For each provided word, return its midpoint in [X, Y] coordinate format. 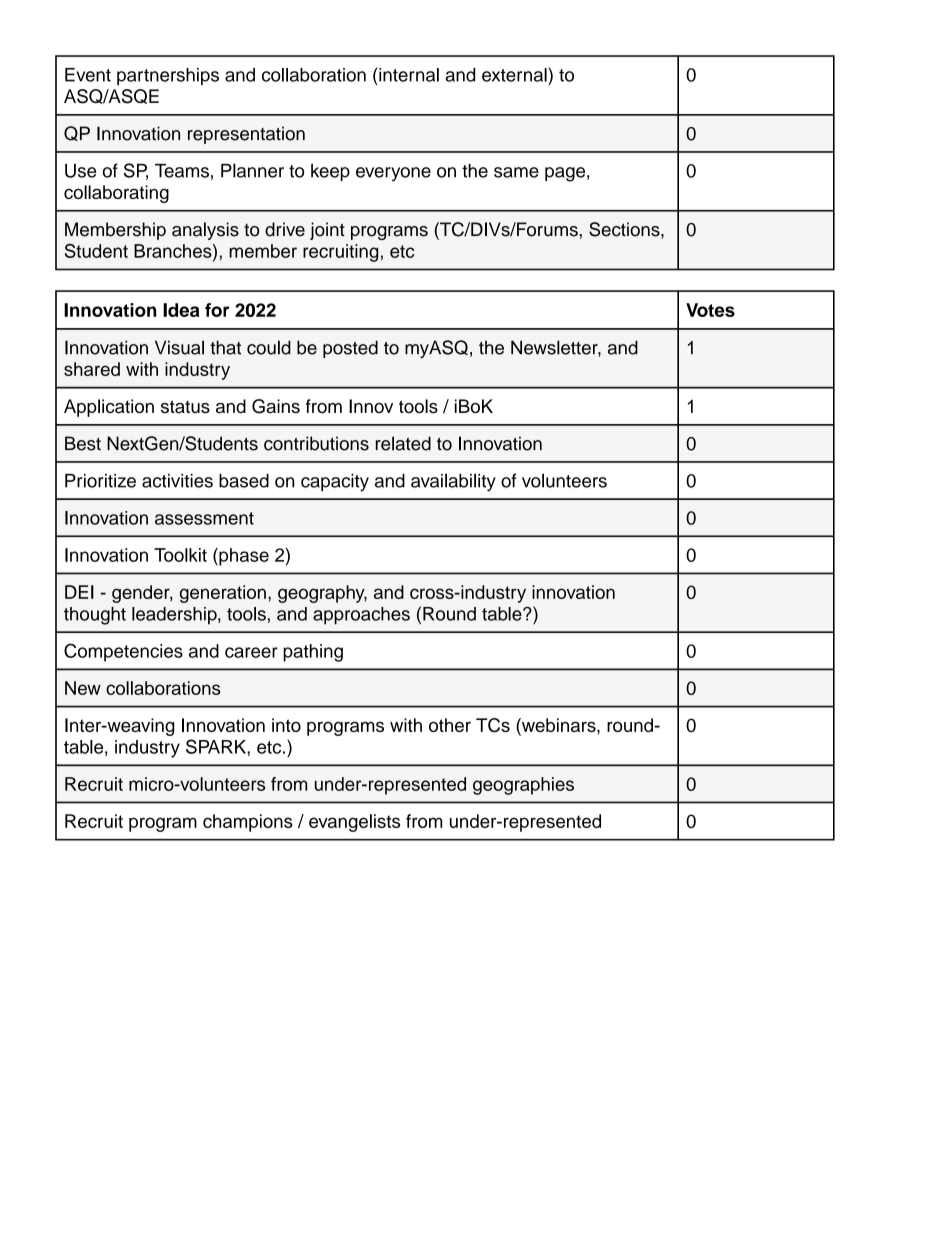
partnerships [168, 77]
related [403, 443]
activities [177, 481]
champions [248, 823]
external [515, 74]
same [516, 172]
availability [453, 482]
